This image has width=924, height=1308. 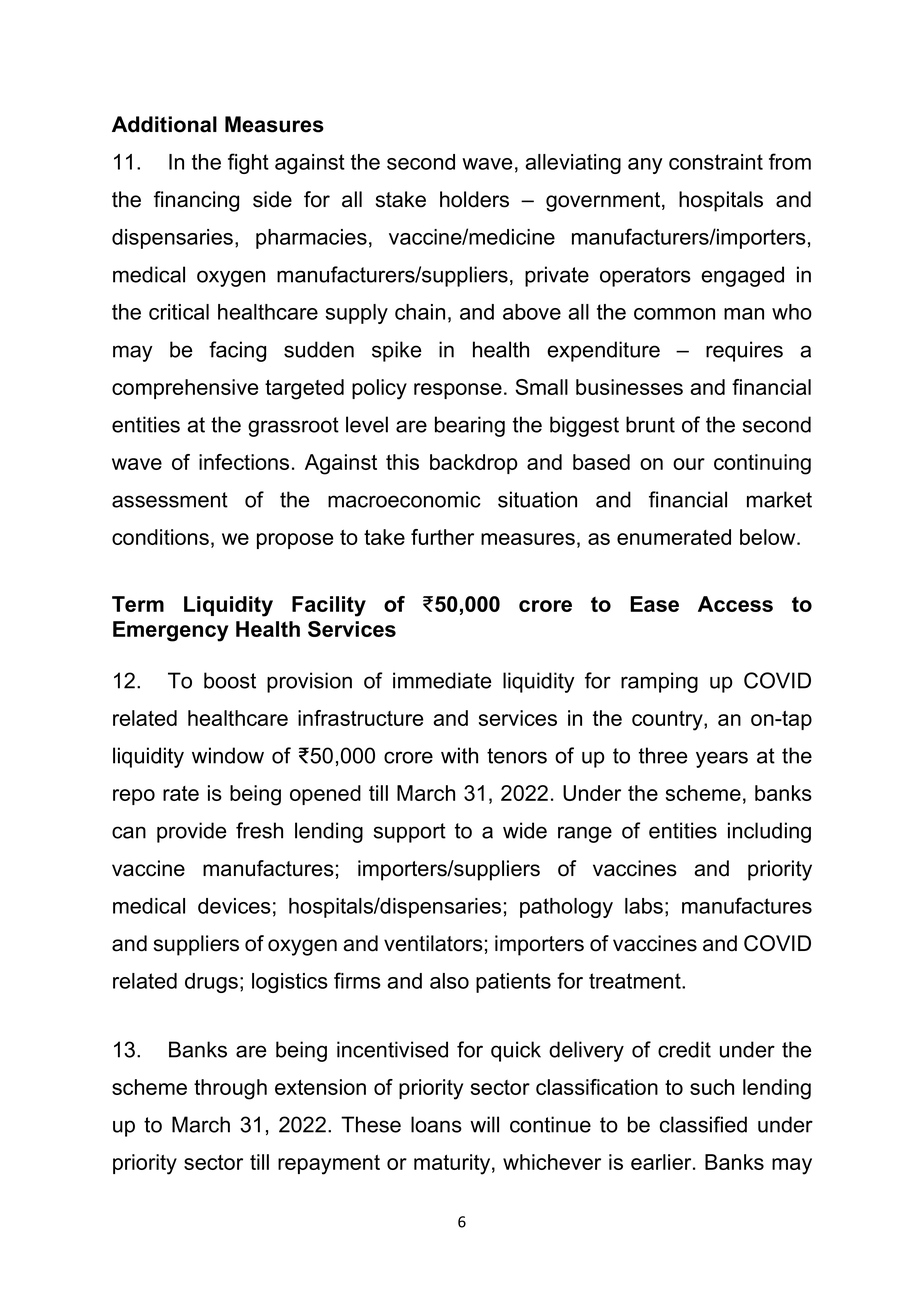 I want to click on holders, so click(x=474, y=199).
